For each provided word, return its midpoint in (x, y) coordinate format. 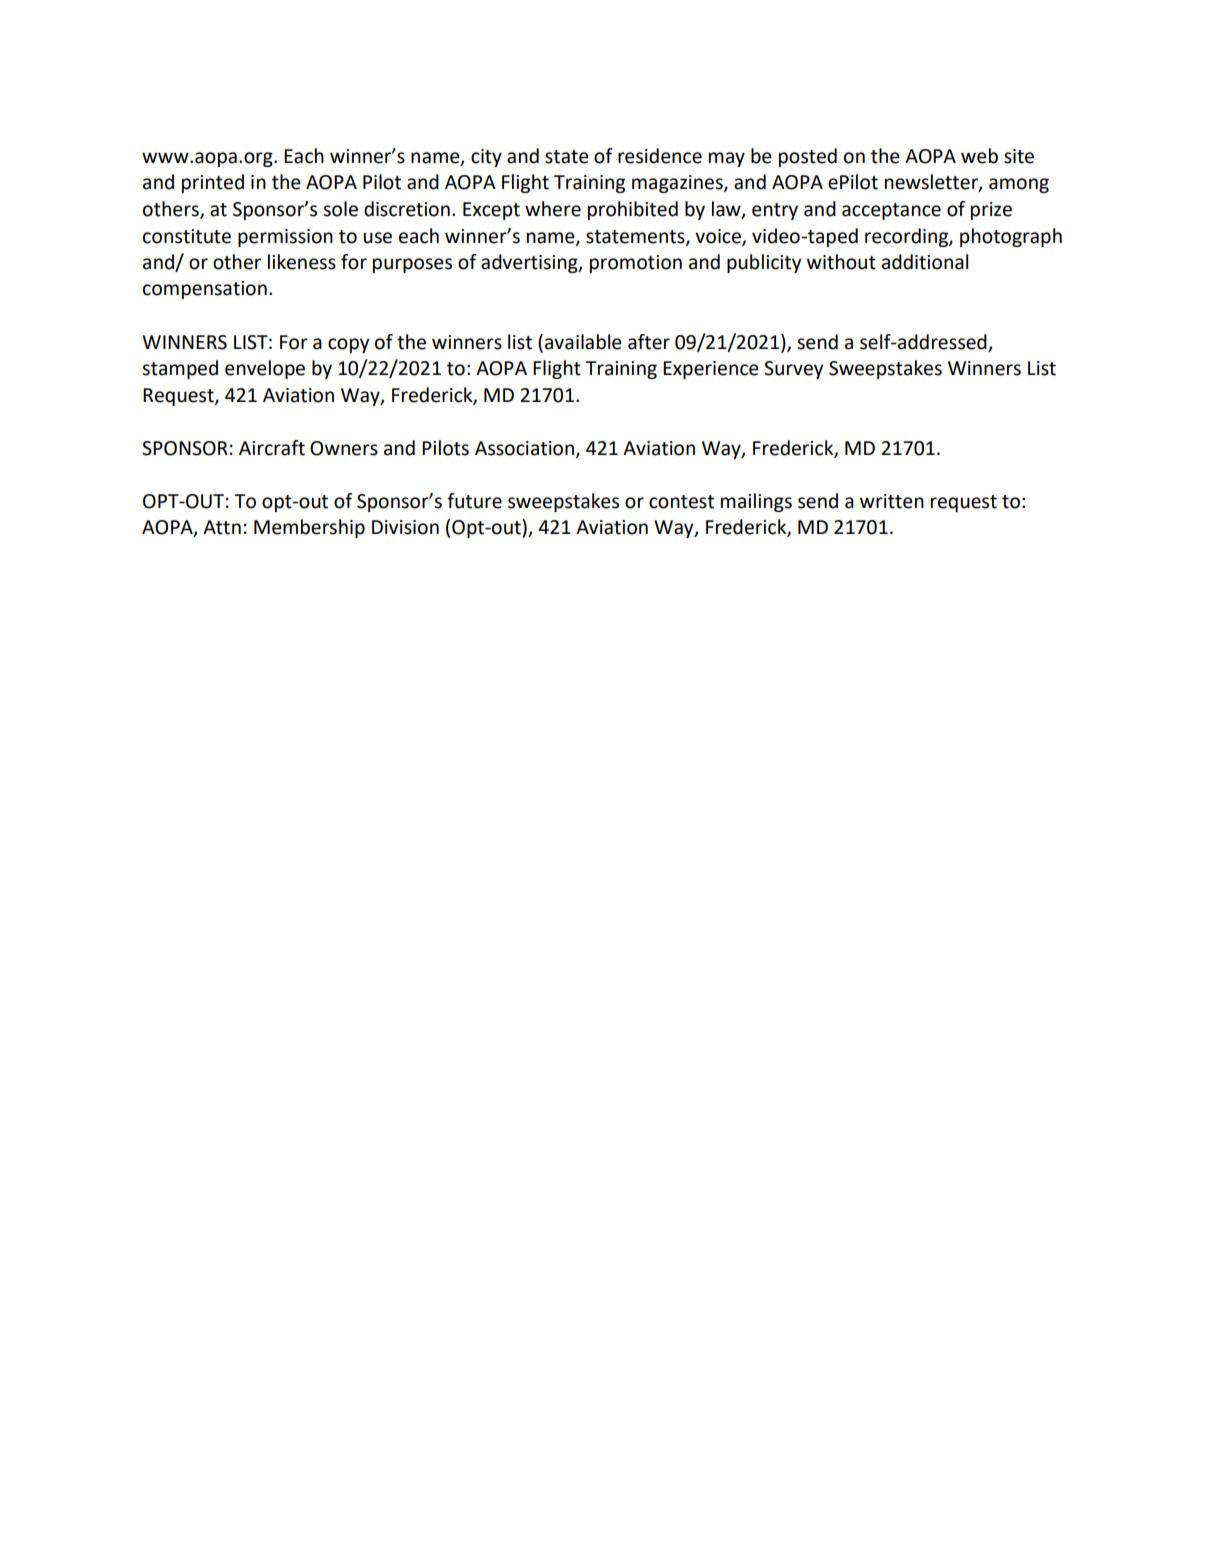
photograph (1011, 237)
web (979, 156)
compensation (205, 290)
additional (925, 262)
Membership (309, 528)
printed (213, 183)
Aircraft (272, 448)
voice (719, 237)
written (892, 501)
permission (285, 238)
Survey (793, 370)
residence (660, 156)
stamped (180, 369)
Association (524, 448)
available (583, 342)
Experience (711, 370)
